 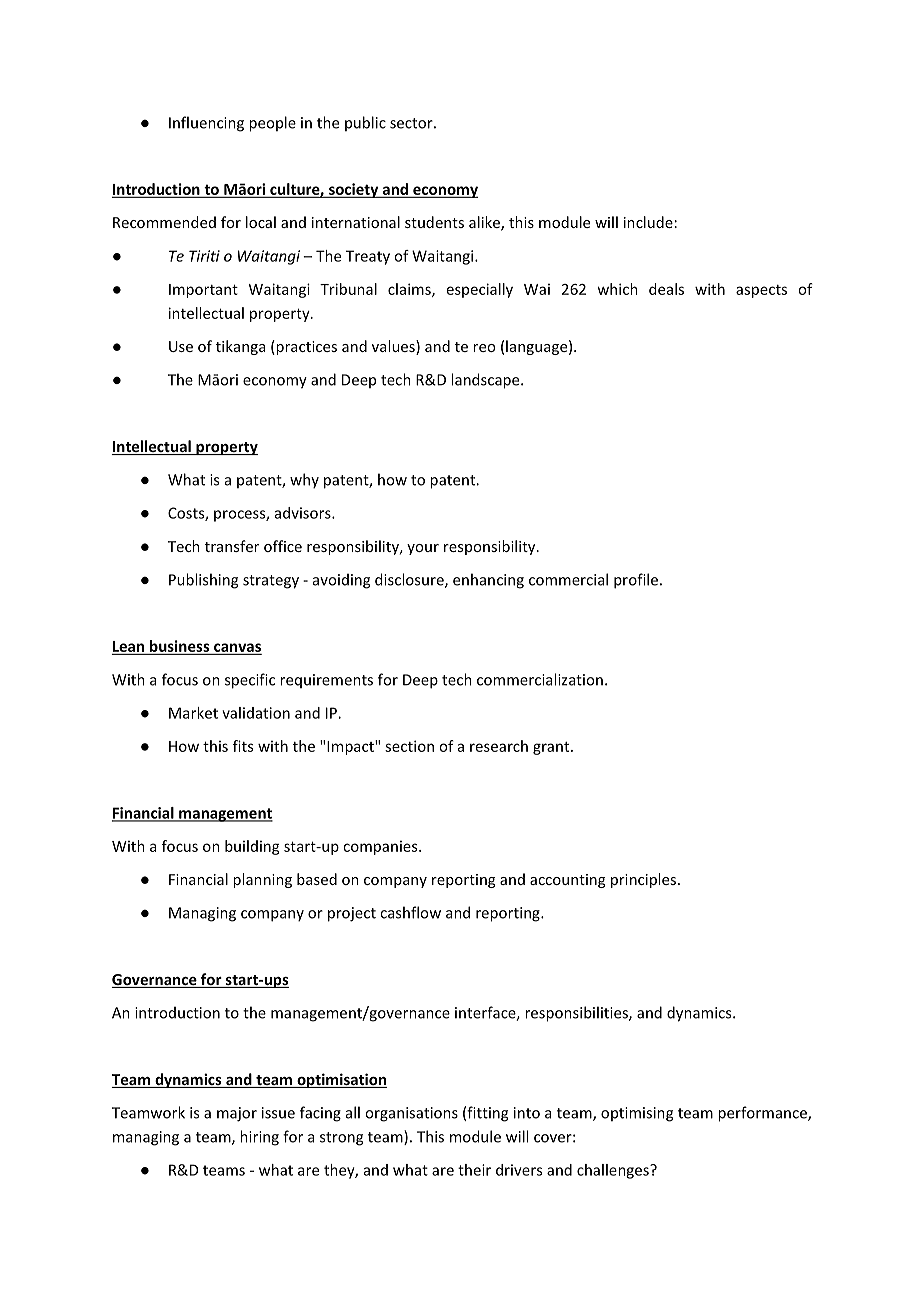 What do you see at coordinates (434, 222) in the screenshot?
I see `students` at bounding box center [434, 222].
